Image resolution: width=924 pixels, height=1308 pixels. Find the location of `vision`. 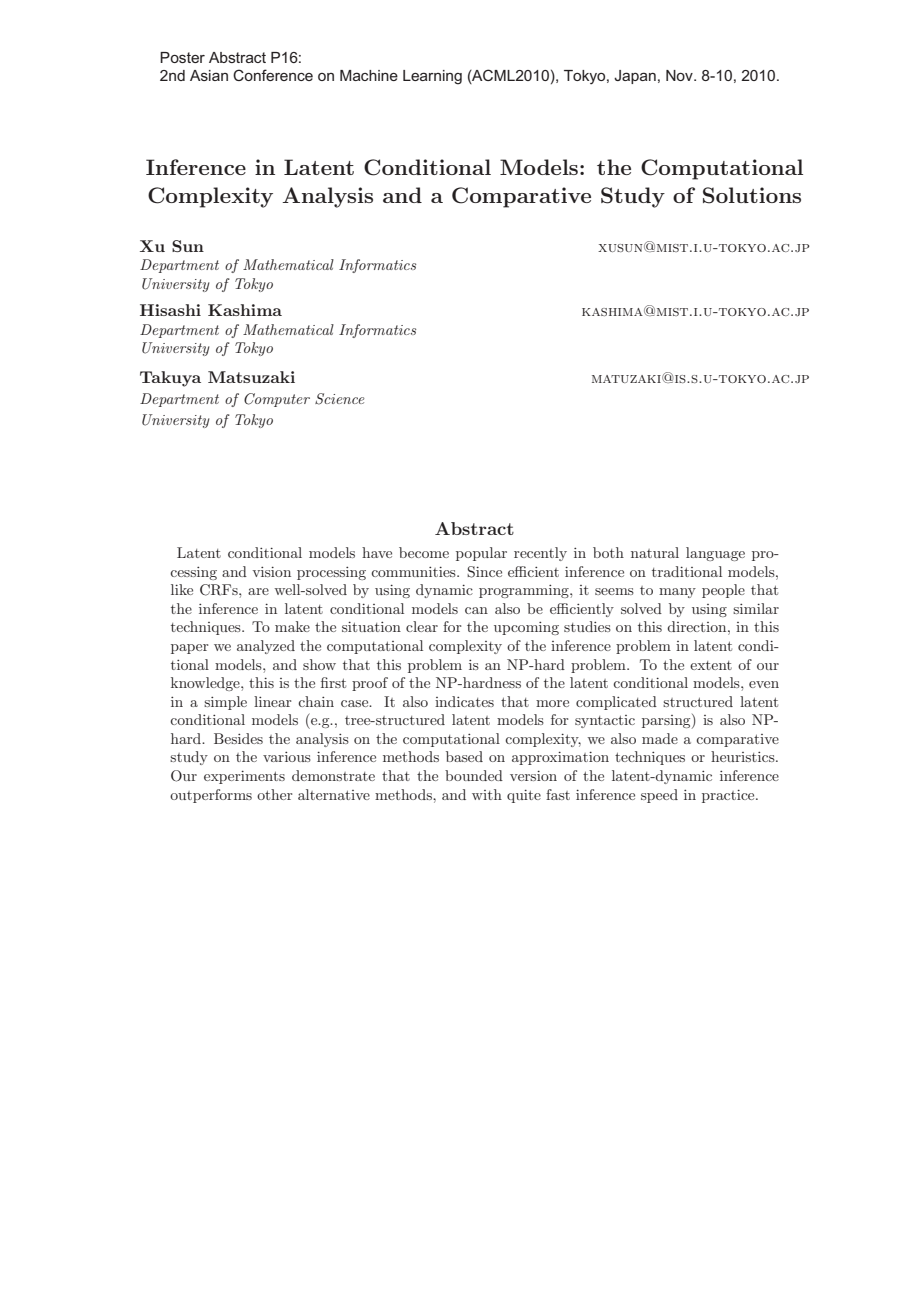

vision is located at coordinates (272, 571).
